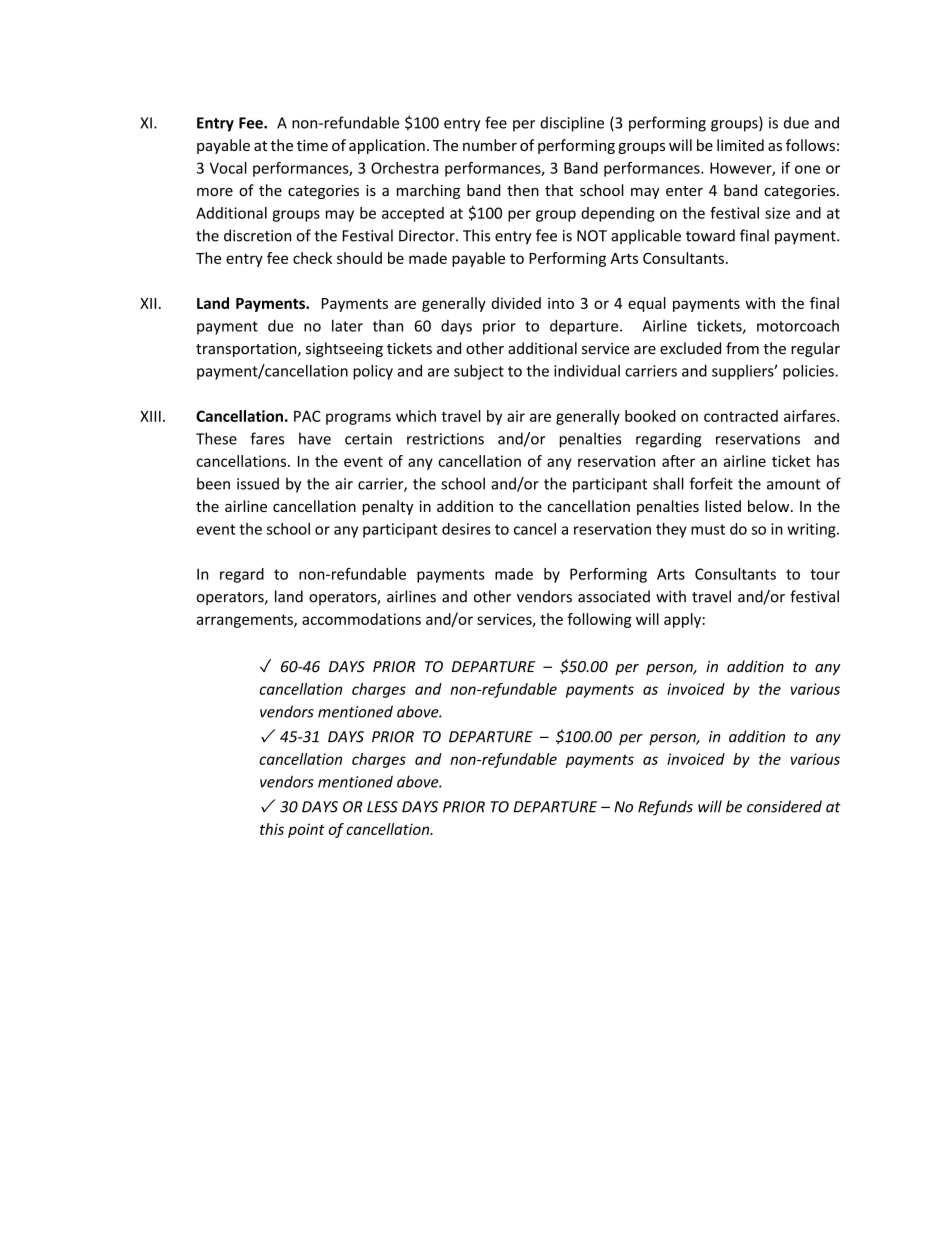 The width and height of the page is (952, 1233). What do you see at coordinates (382, 807) in the page?
I see `LESS` at bounding box center [382, 807].
